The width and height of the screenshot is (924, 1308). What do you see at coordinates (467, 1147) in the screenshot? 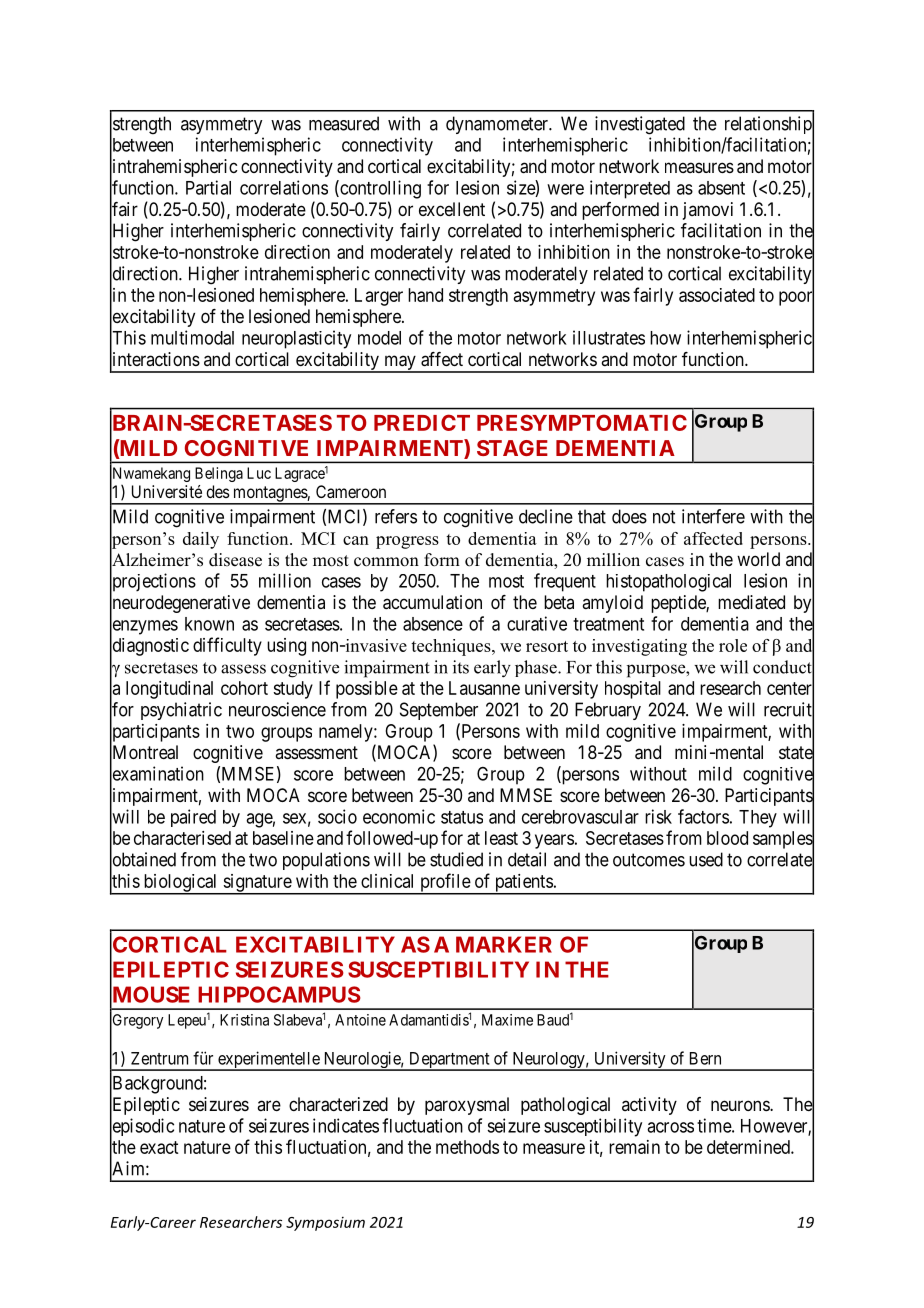
I see `methods` at bounding box center [467, 1147].
